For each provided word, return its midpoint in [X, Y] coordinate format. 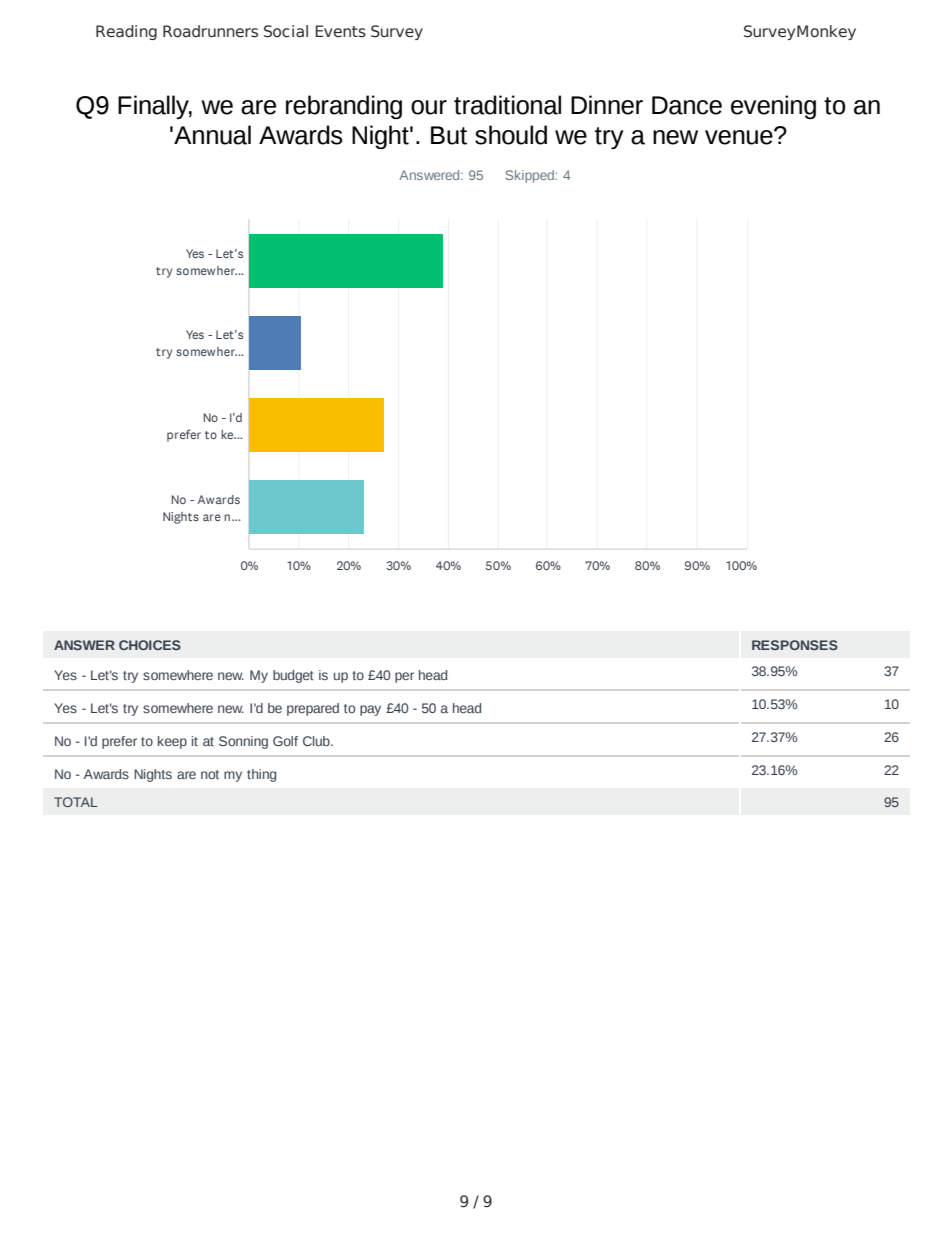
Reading [126, 32]
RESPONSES [795, 645]
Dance [687, 105]
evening [773, 107]
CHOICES [150, 645]
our [429, 107]
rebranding [344, 107]
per [404, 677]
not [210, 774]
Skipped [530, 176]
